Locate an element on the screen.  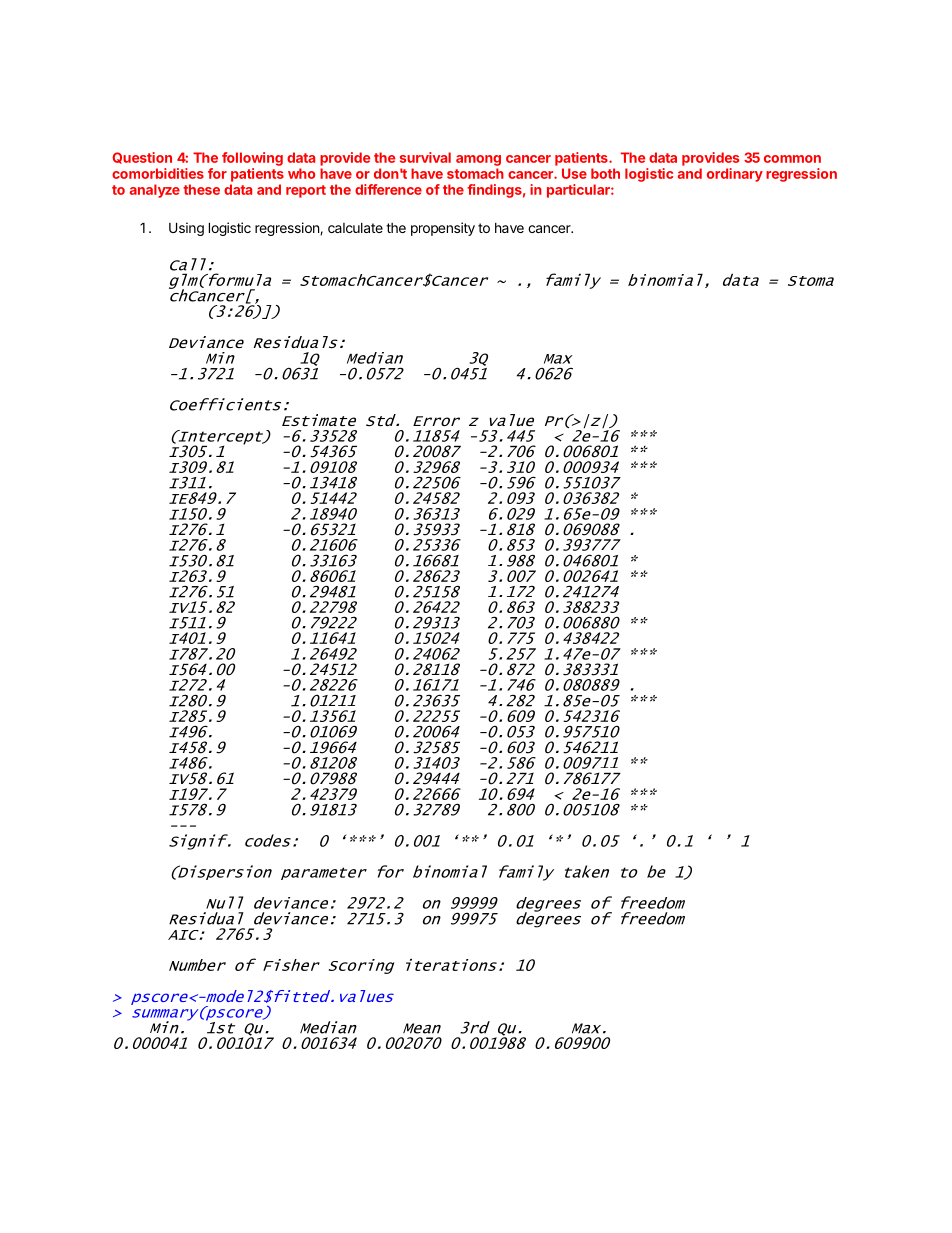
ordinary is located at coordinates (735, 175).
